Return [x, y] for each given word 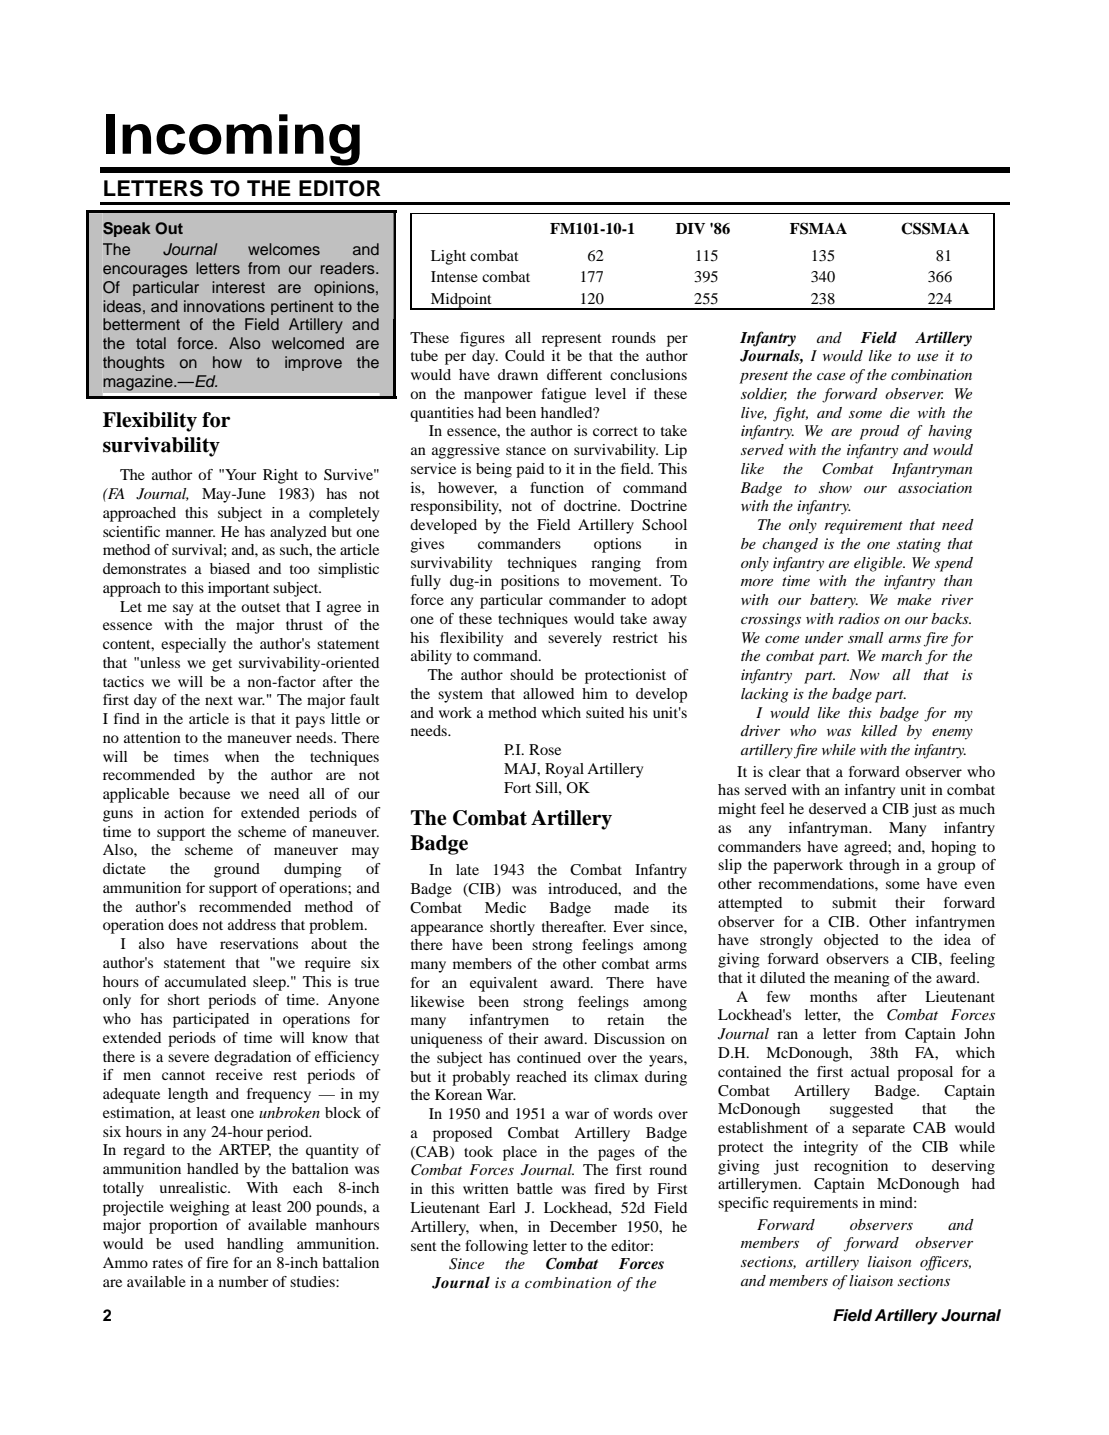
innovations [224, 306]
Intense [454, 276]
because [204, 793]
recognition [851, 1167]
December [583, 1226]
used [199, 1243]
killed [879, 730]
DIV [690, 228]
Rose [545, 749]
